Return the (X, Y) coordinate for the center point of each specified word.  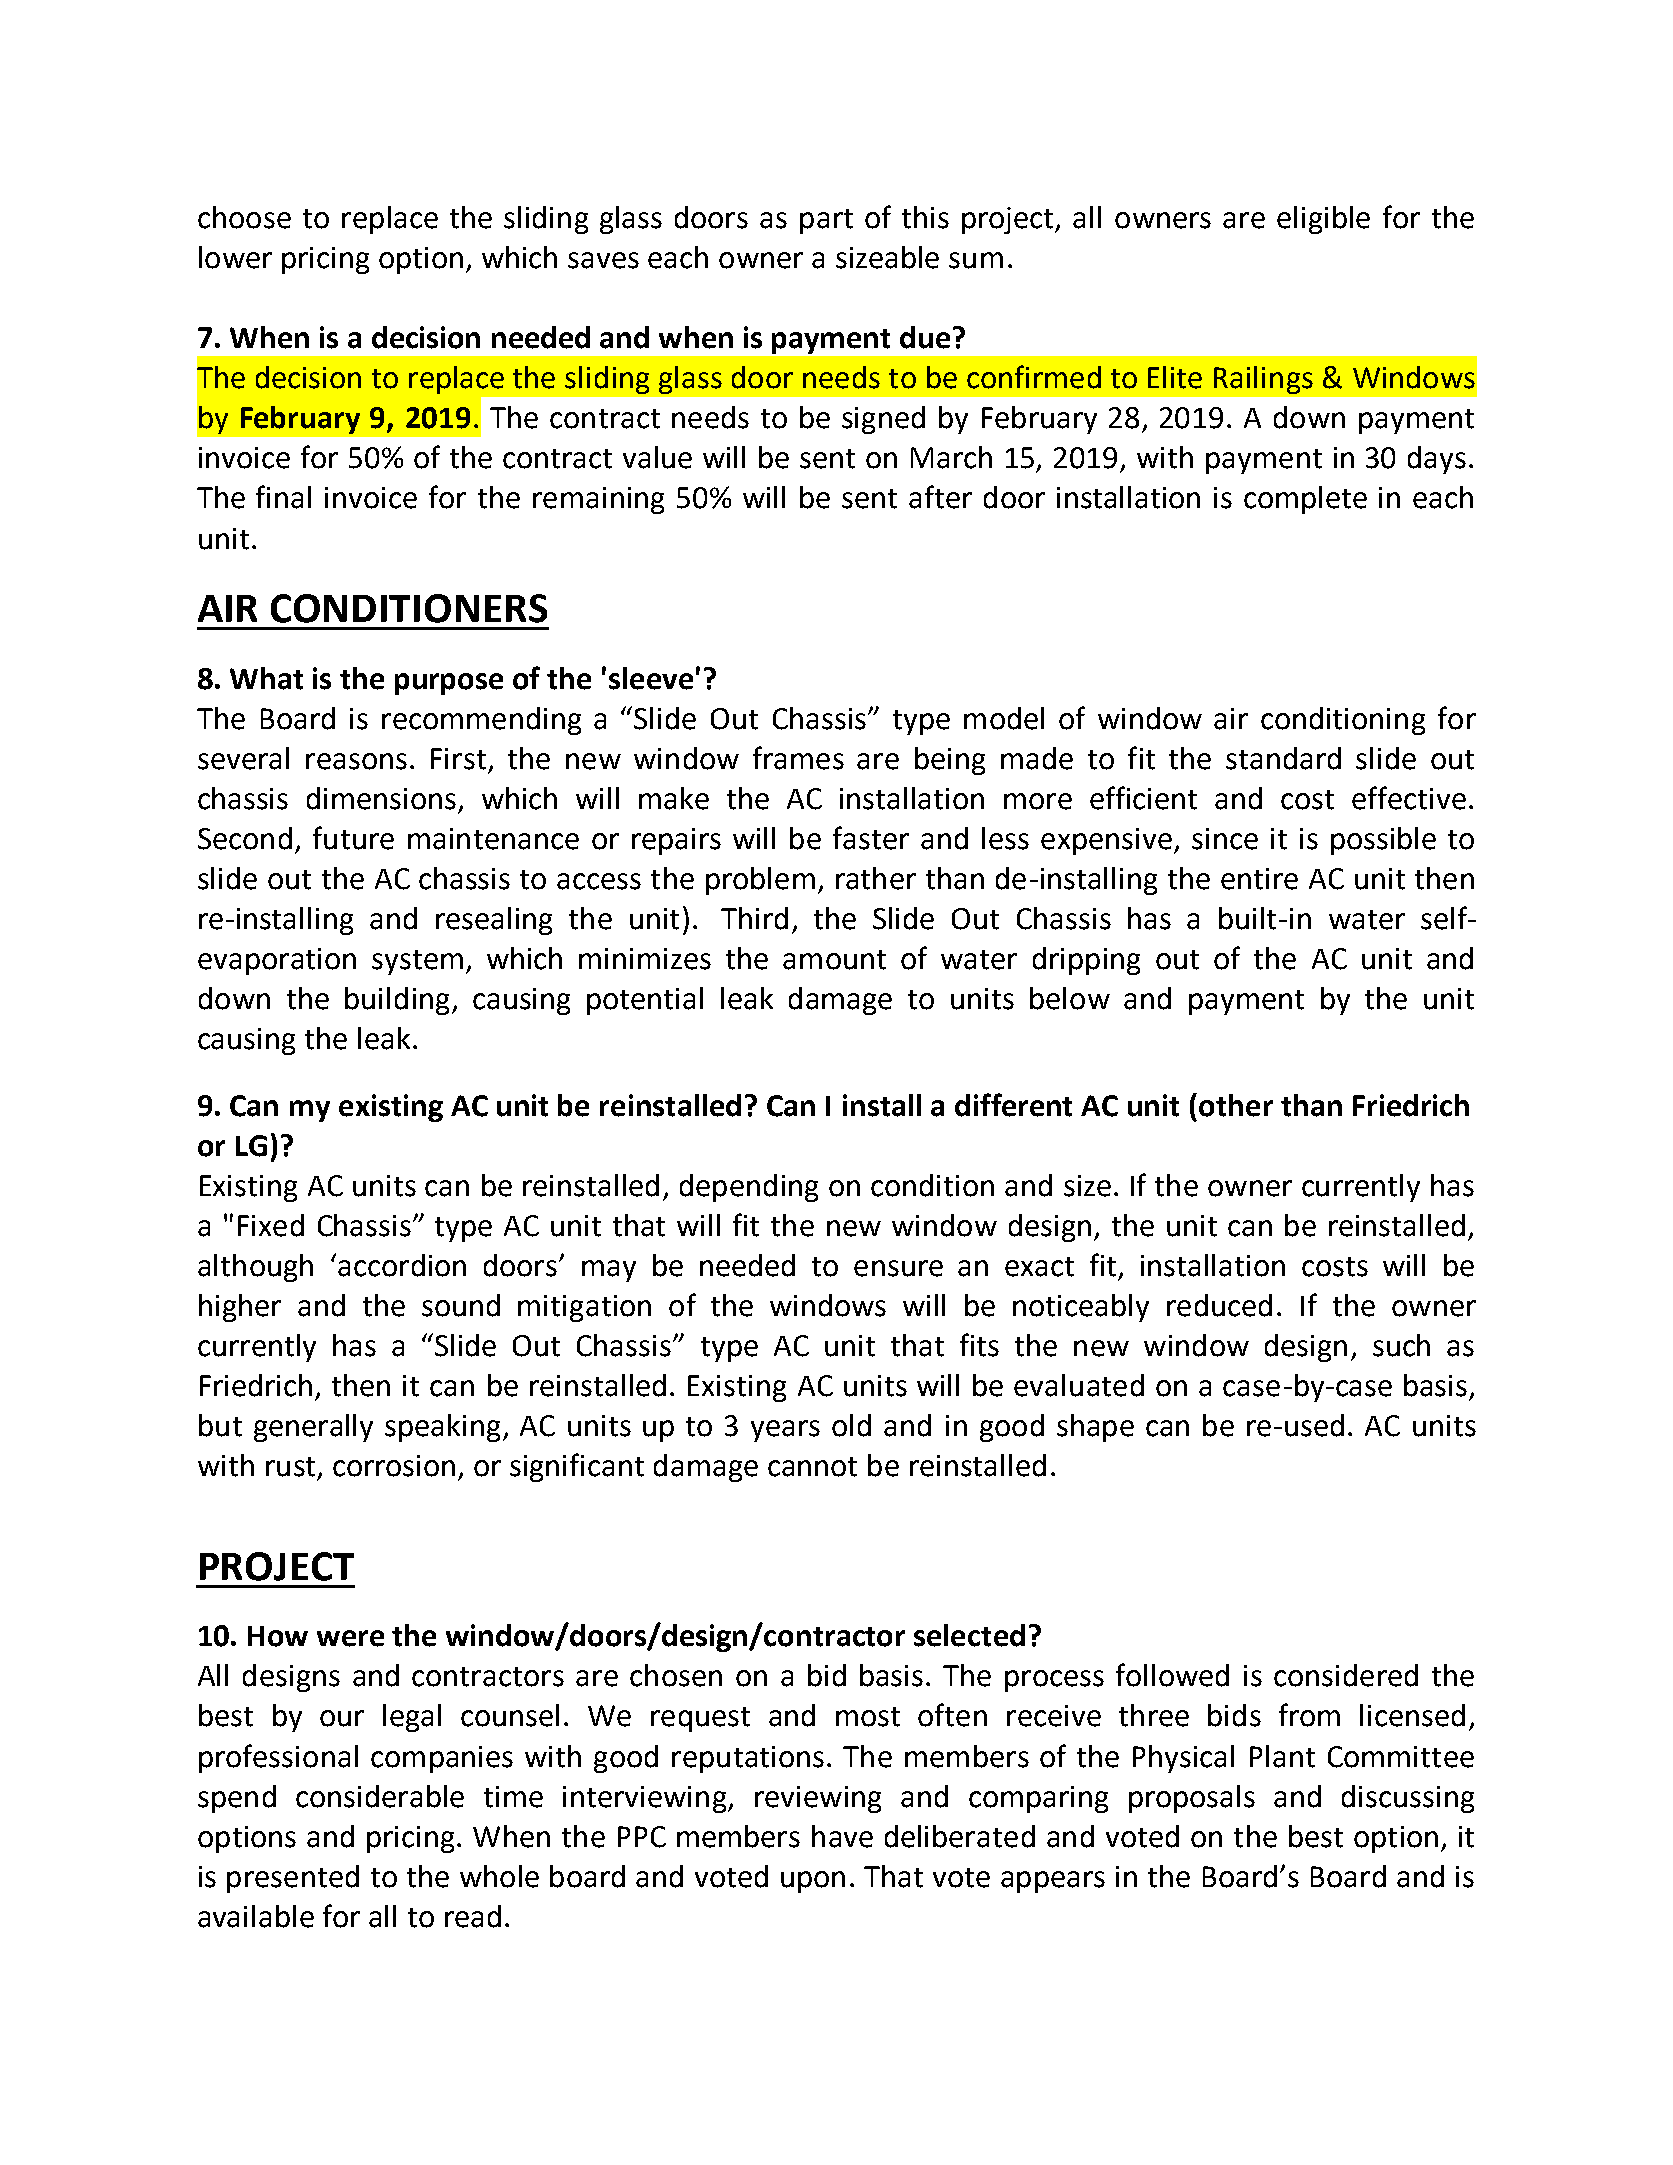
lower (235, 257)
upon (813, 1882)
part (826, 221)
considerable (380, 1796)
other (1236, 1105)
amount (834, 960)
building (397, 1001)
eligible (1323, 220)
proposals (1192, 1799)
